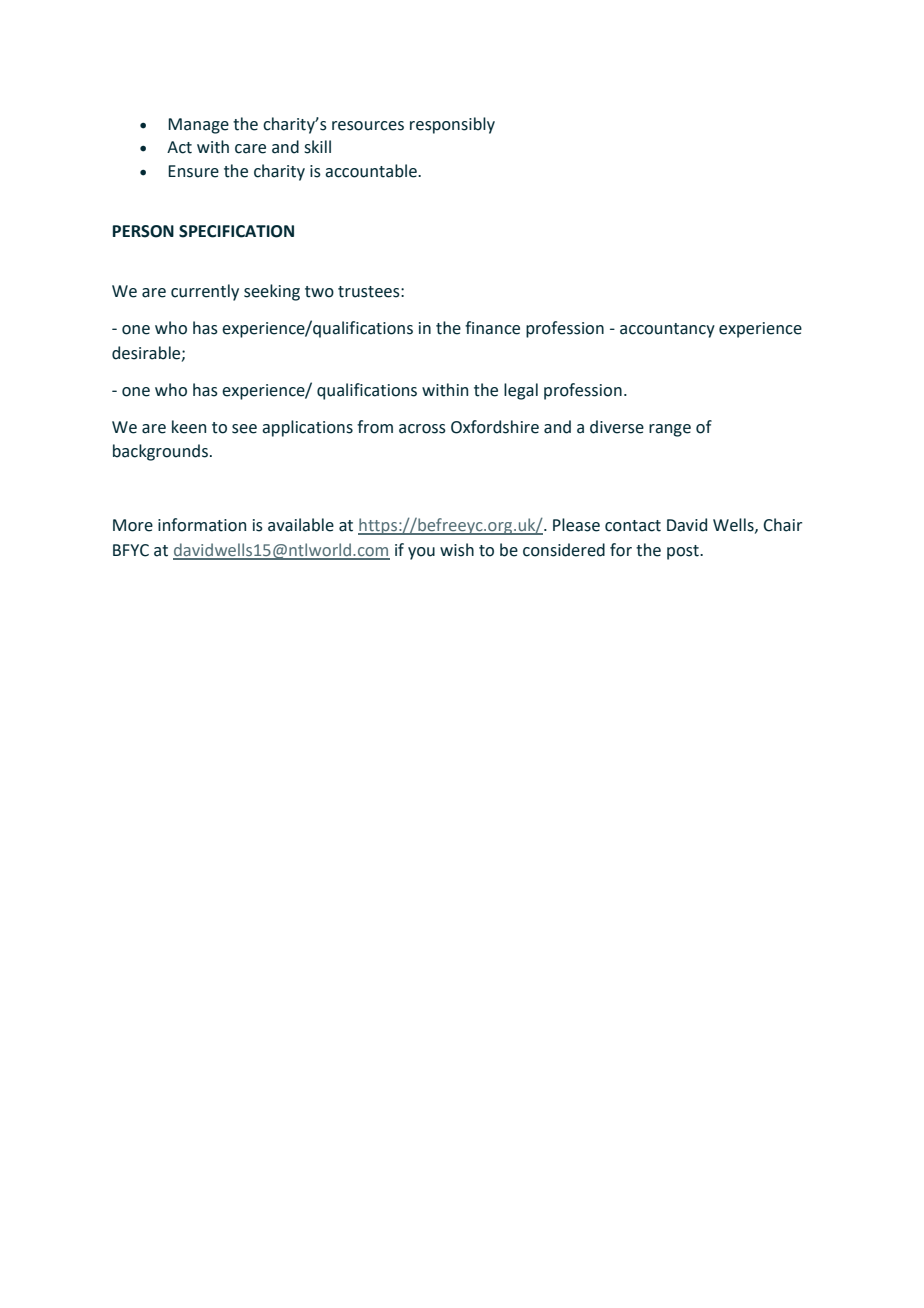 The height and width of the screenshot is (1308, 924). Describe the element at coordinates (189, 427) in the screenshot. I see `keen` at that location.
